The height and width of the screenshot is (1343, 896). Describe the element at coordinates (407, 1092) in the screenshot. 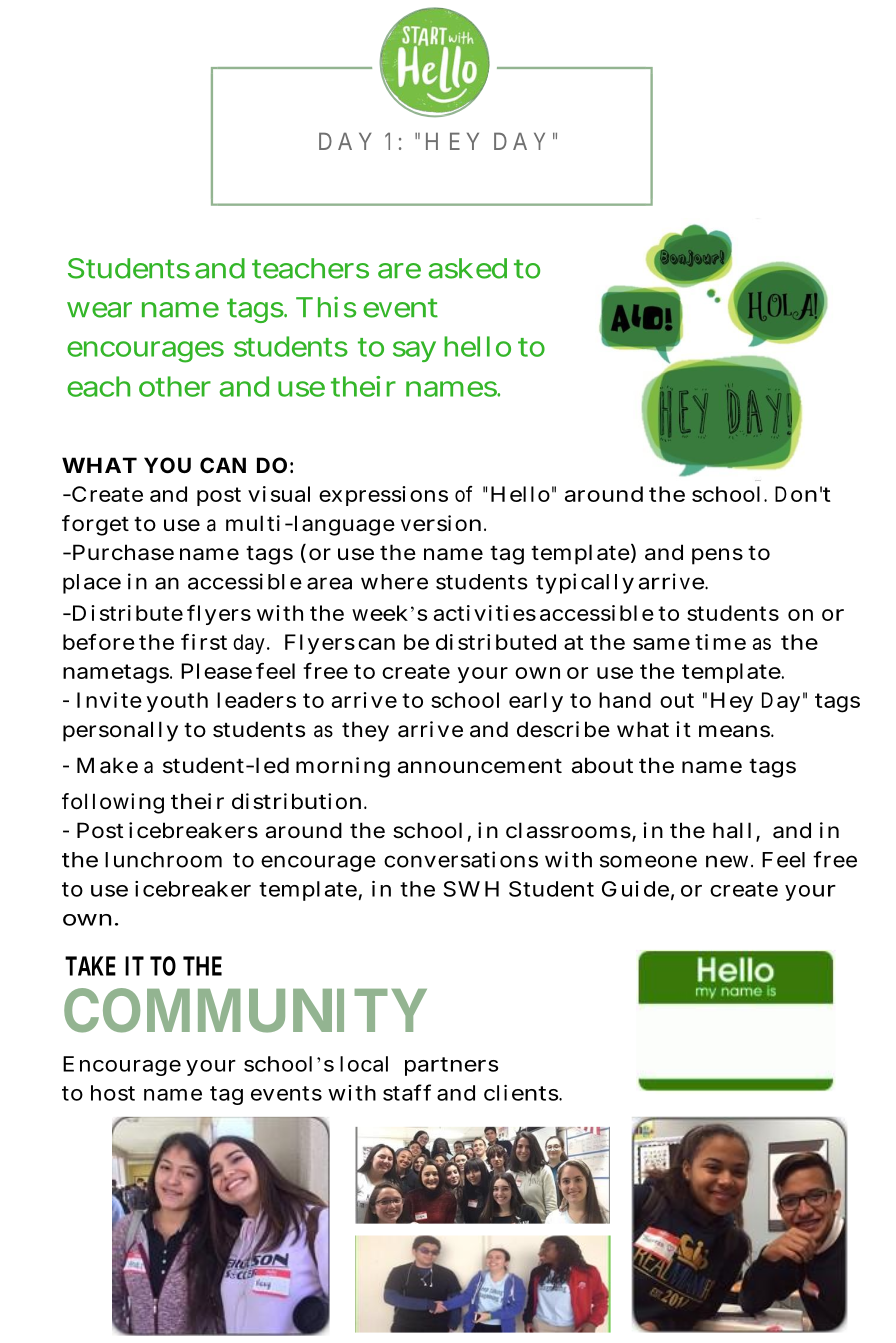

I see `staff` at that location.
